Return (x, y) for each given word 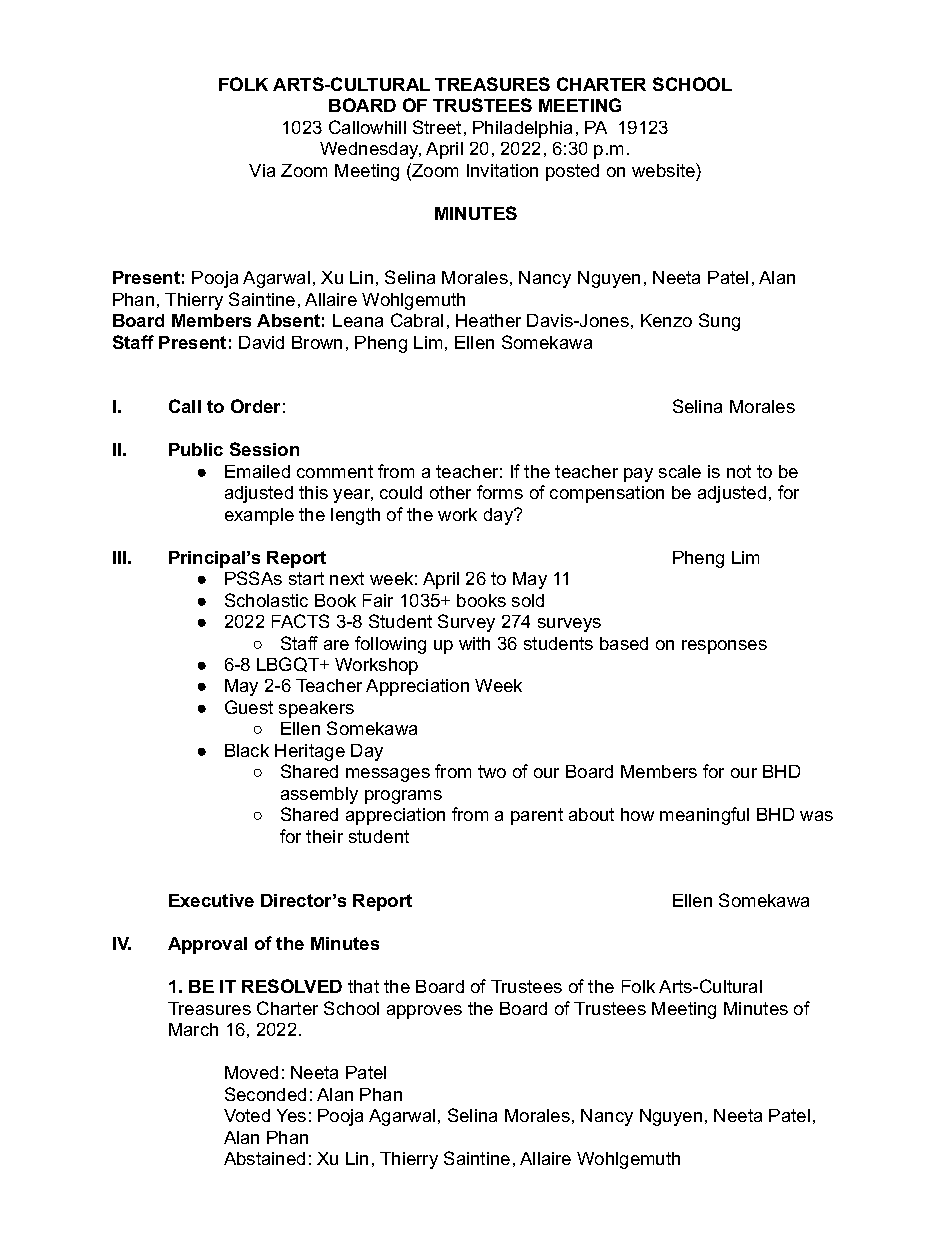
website (664, 170)
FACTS (300, 621)
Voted (247, 1115)
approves (424, 1012)
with (474, 643)
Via (262, 170)
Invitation (502, 170)
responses (724, 647)
